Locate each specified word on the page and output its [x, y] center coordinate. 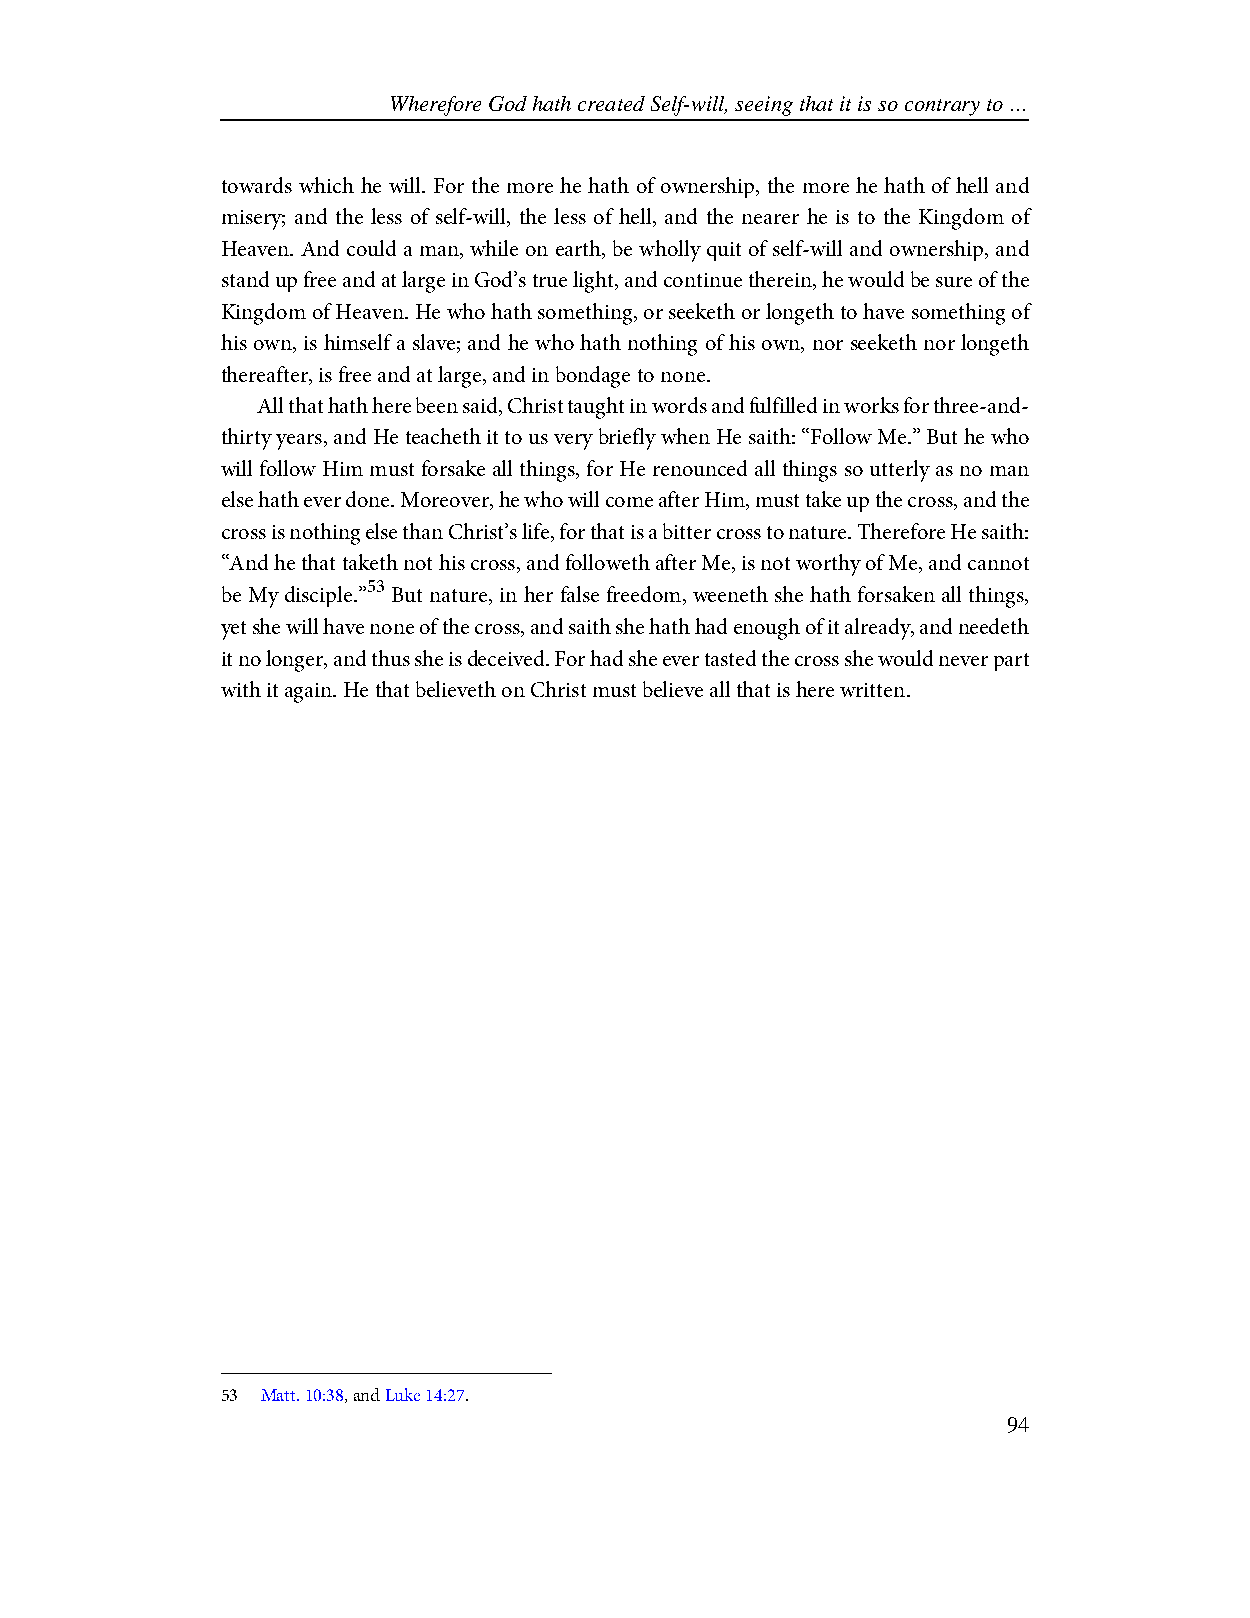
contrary [942, 107]
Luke [403, 1394]
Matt [280, 1395]
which [326, 185]
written [874, 690]
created [611, 103]
